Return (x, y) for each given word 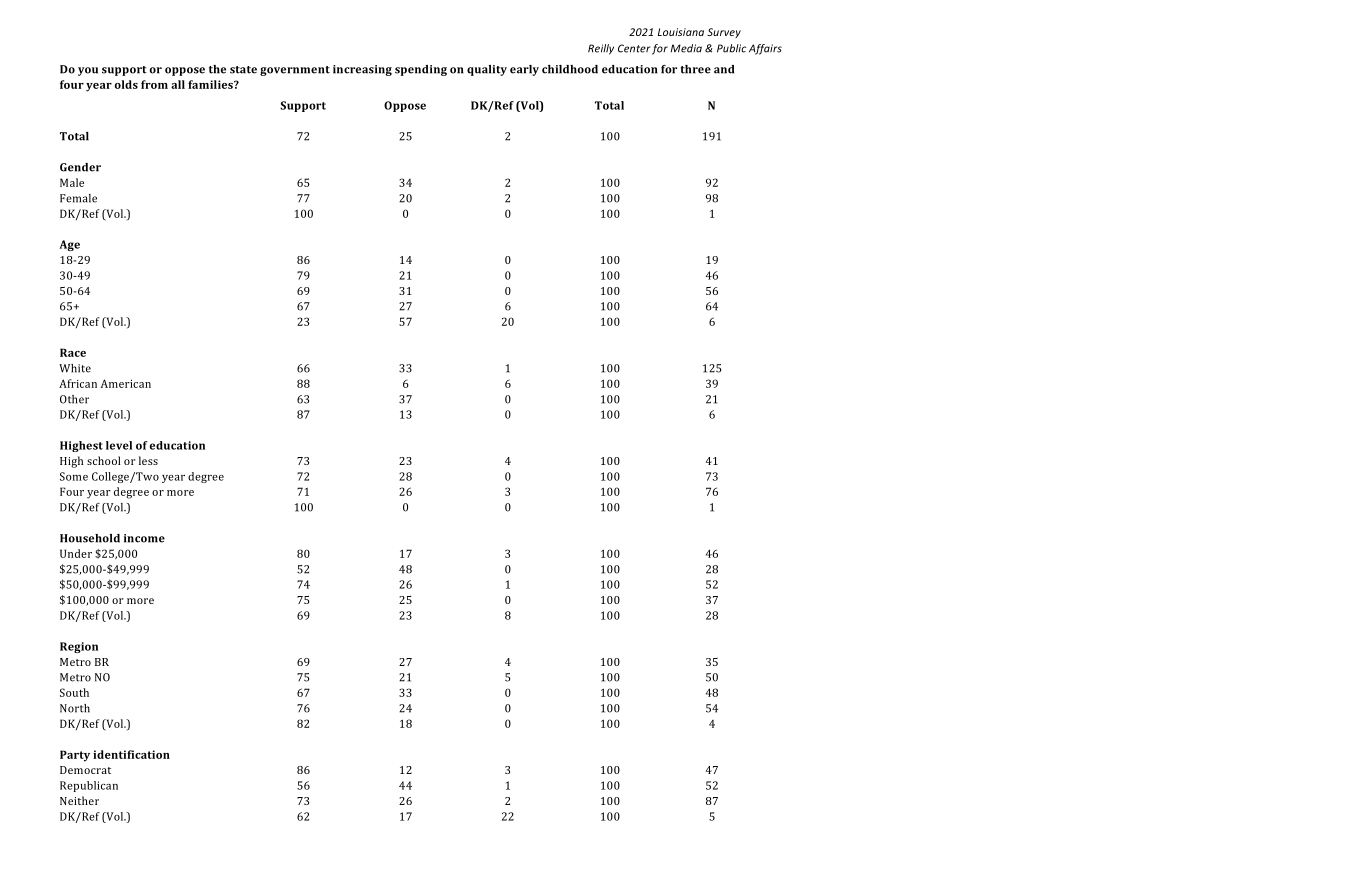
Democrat (85, 770)
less (148, 460)
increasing (362, 70)
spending (421, 70)
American (126, 383)
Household (90, 538)
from (154, 84)
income (144, 538)
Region (79, 647)
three (696, 69)
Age (69, 245)
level (119, 445)
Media (686, 48)
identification (131, 754)
